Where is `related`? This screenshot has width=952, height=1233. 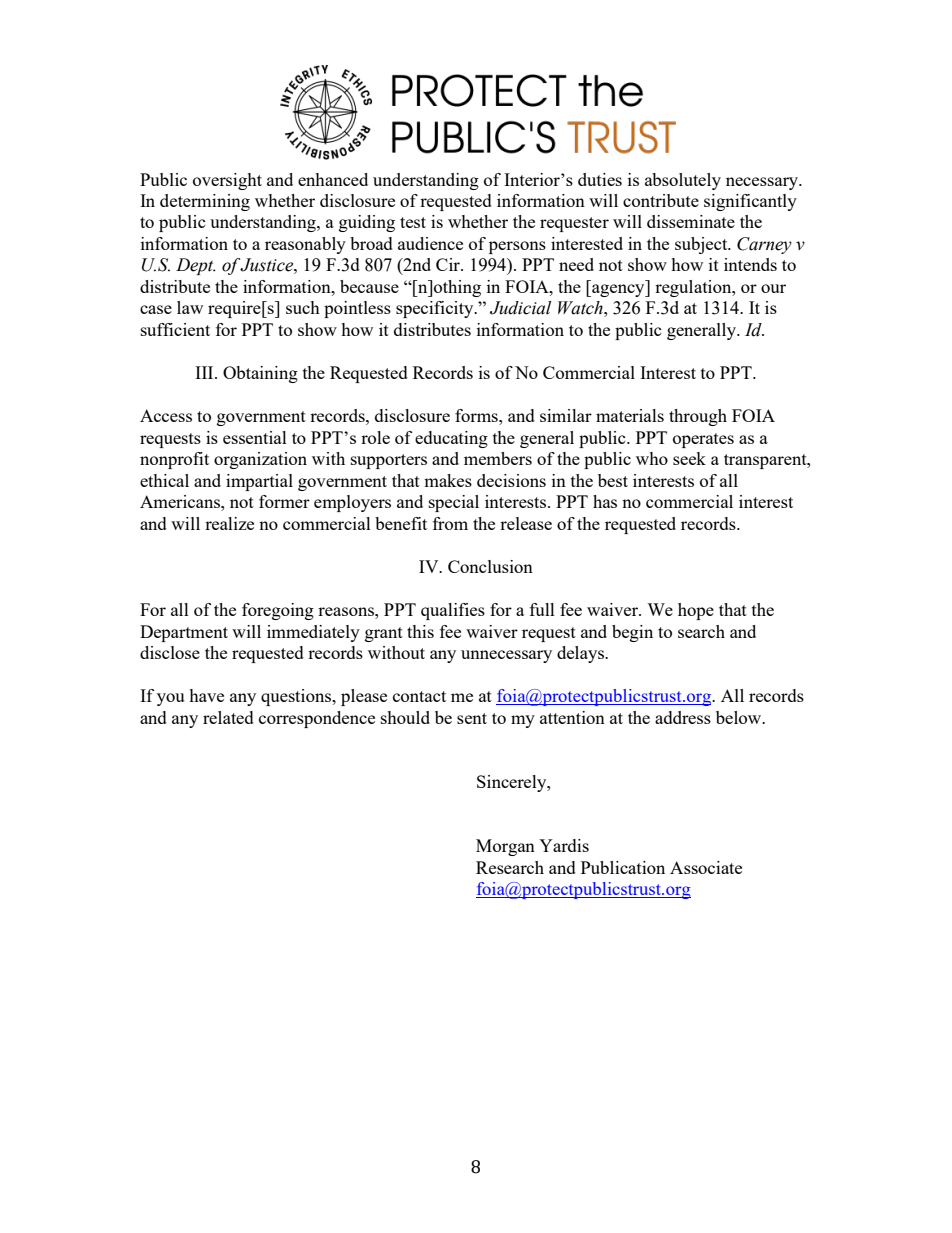
related is located at coordinates (228, 717).
